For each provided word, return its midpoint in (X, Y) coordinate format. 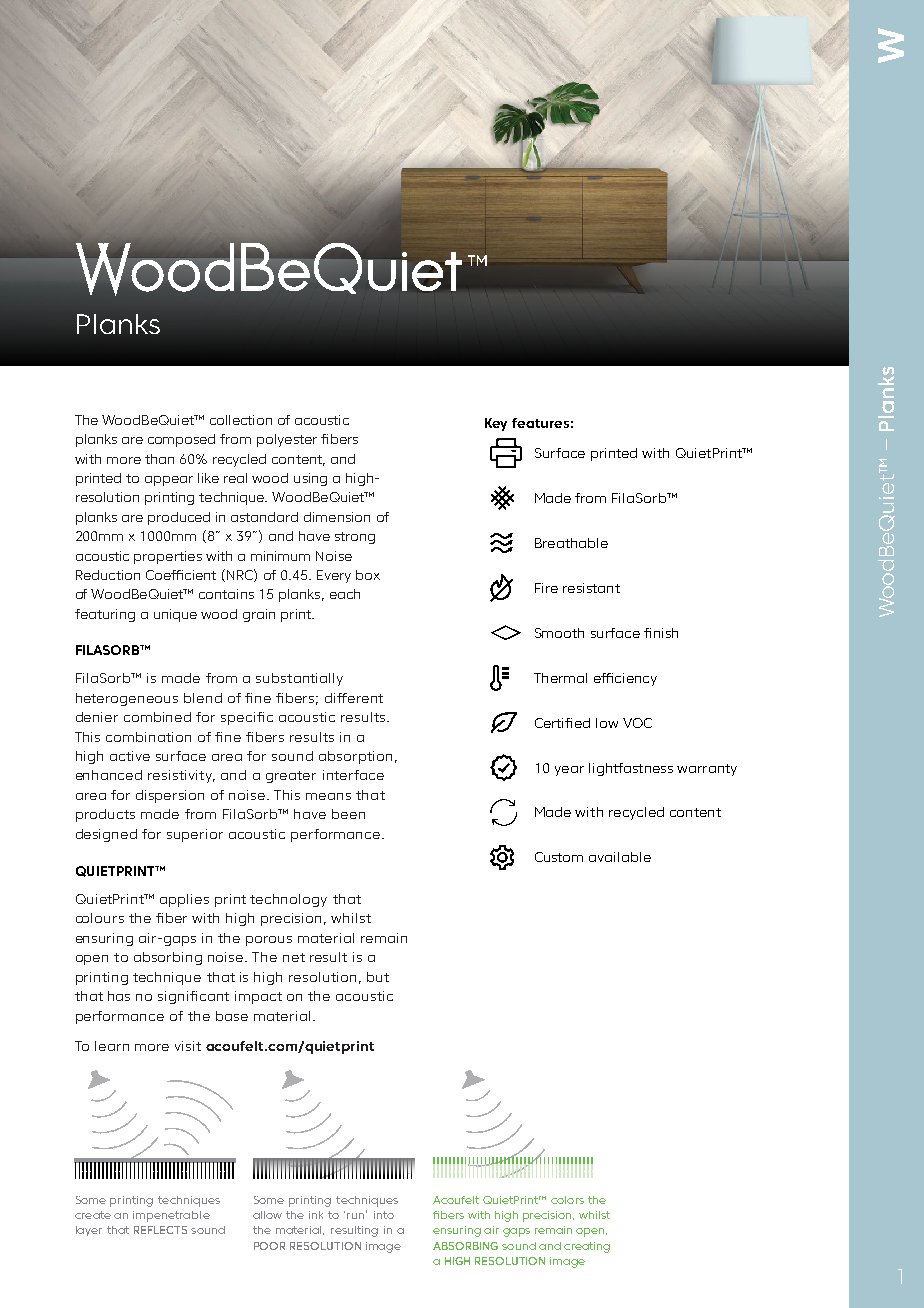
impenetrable (171, 1216)
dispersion (170, 796)
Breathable (571, 543)
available (620, 857)
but (378, 977)
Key (496, 424)
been (348, 814)
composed (181, 440)
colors (567, 1200)
